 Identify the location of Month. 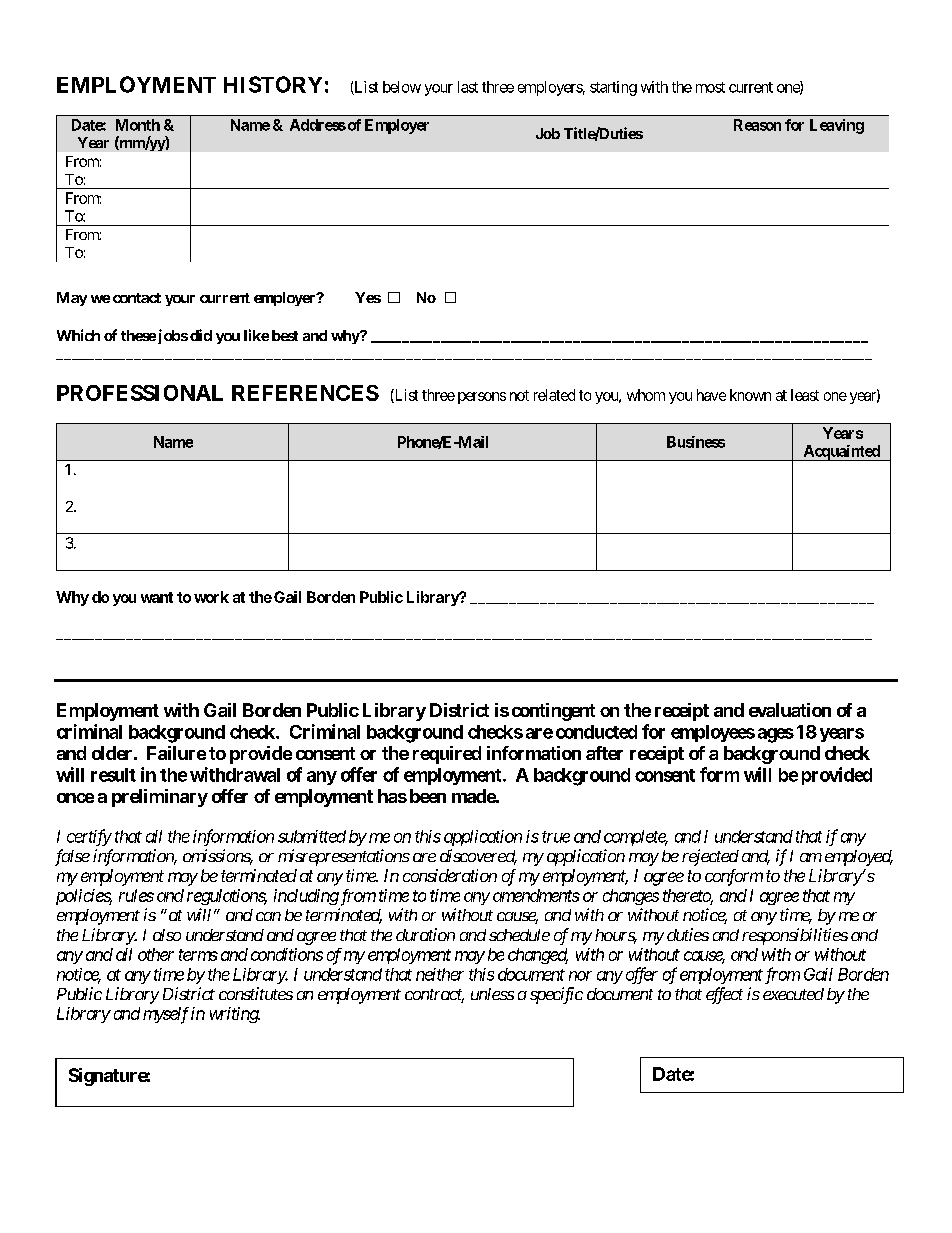
(138, 125).
